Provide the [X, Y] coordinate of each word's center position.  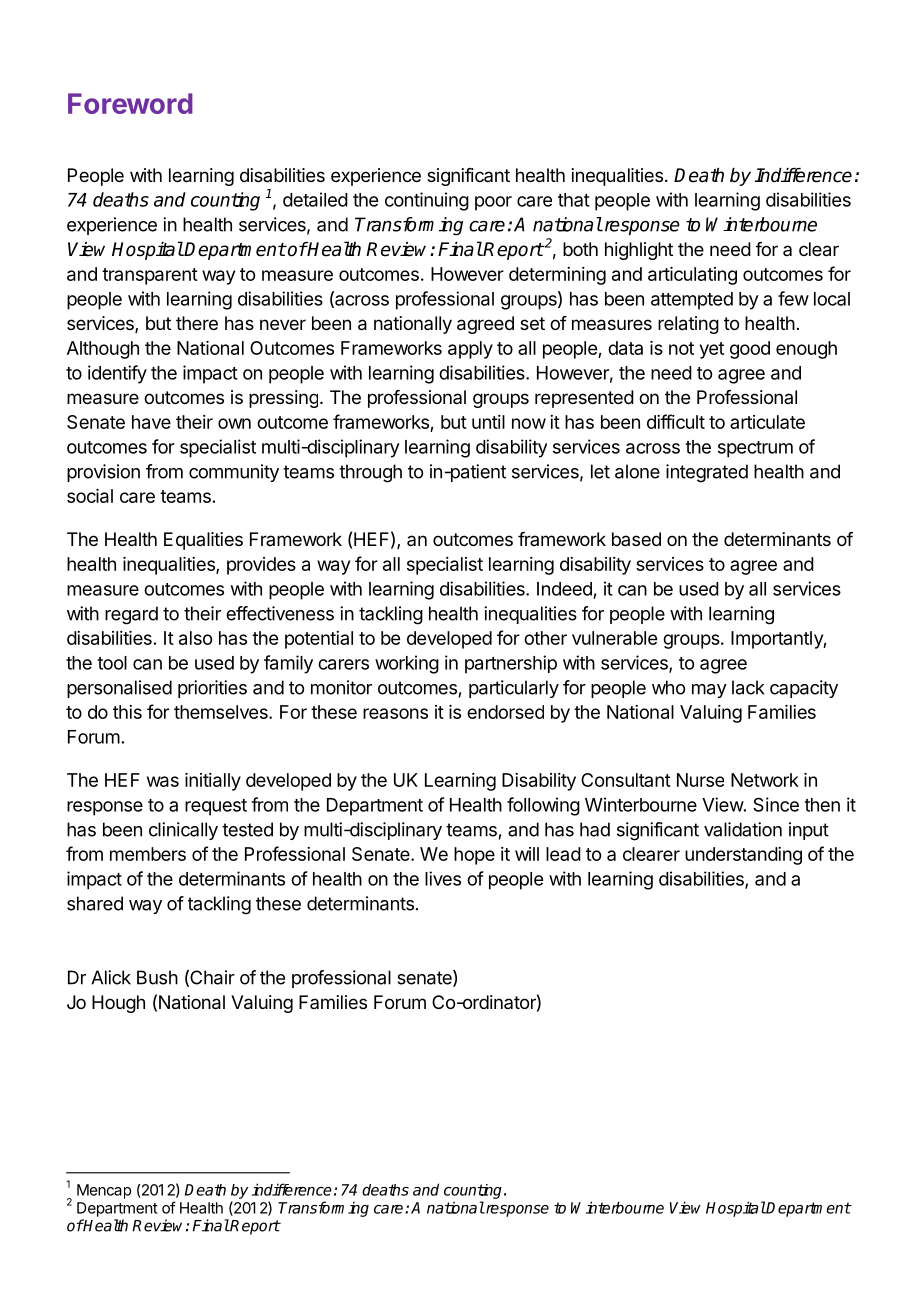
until [488, 422]
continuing [427, 201]
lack [748, 687]
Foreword [130, 103]
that [574, 200]
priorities [212, 689]
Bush [157, 977]
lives [443, 878]
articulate [767, 422]
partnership [511, 664]
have [151, 422]
